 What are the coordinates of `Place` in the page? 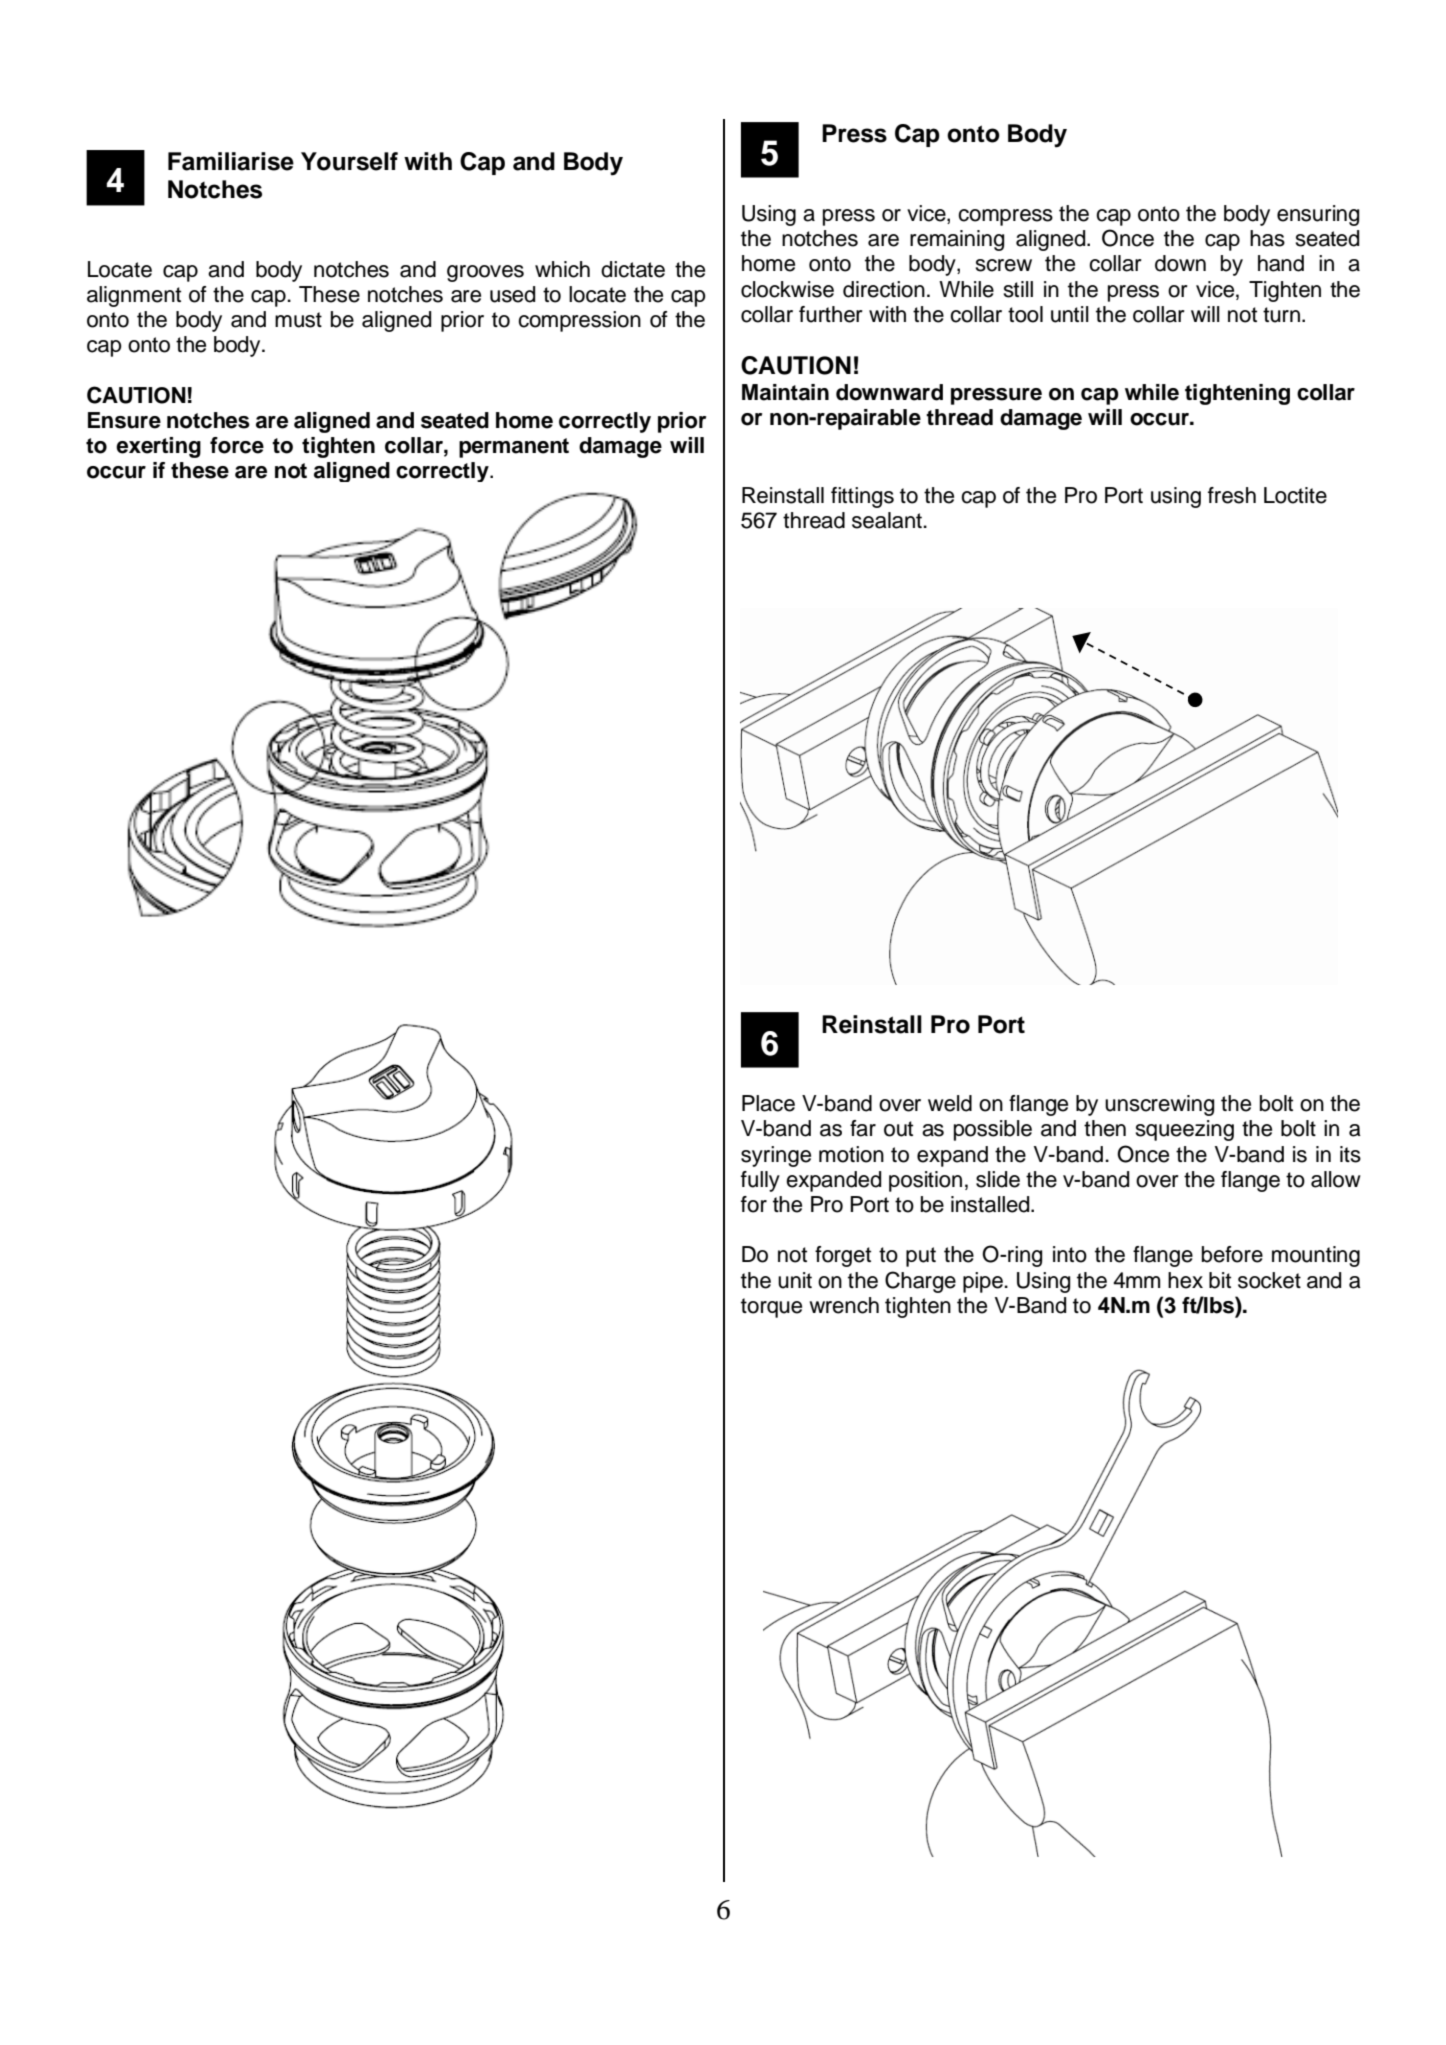 It's located at (768, 1103).
